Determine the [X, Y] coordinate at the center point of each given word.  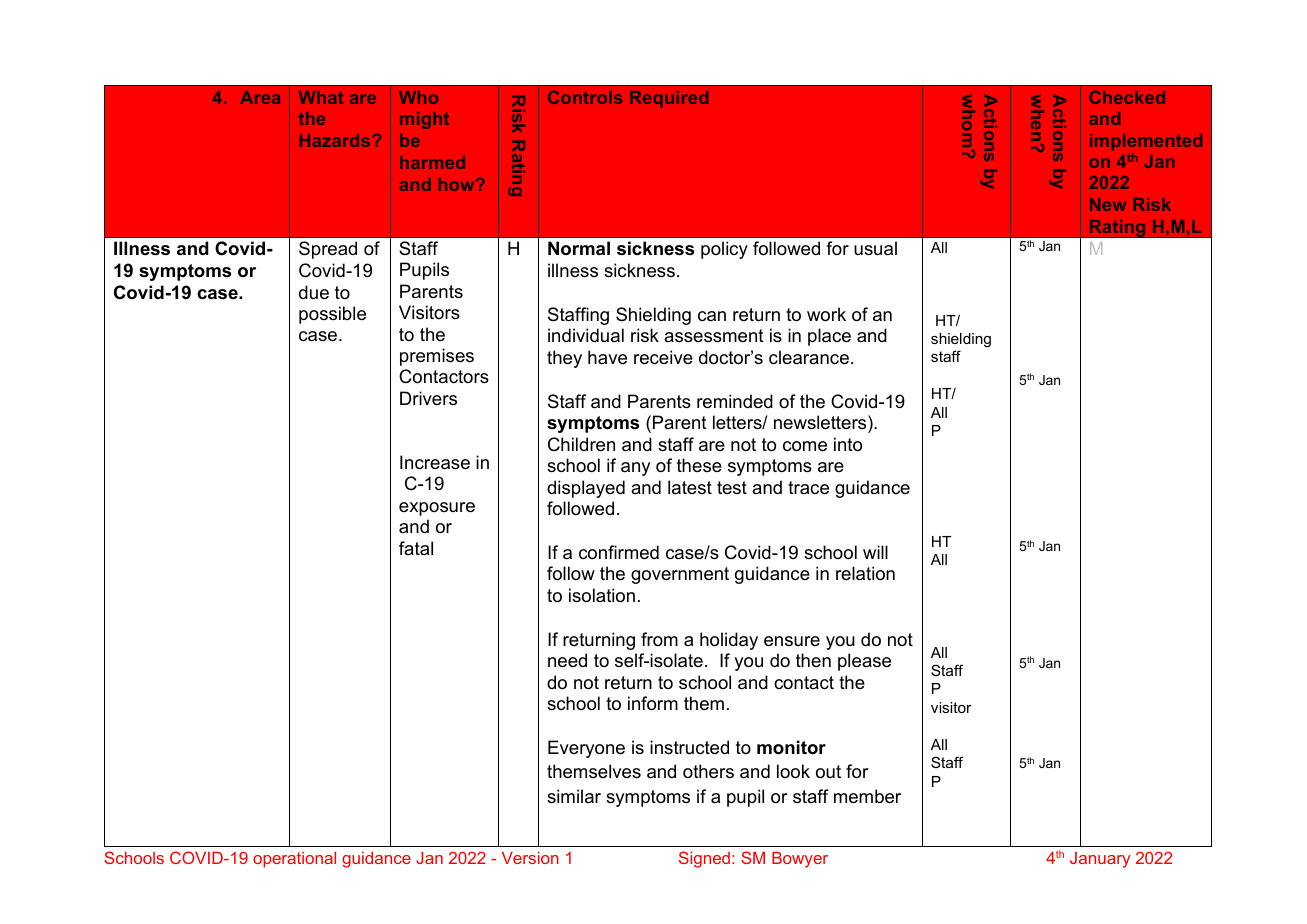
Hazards [336, 140]
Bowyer [800, 860]
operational [294, 860]
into [848, 444]
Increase [435, 462]
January [1100, 860]
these [699, 465]
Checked [1127, 97]
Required [669, 99]
